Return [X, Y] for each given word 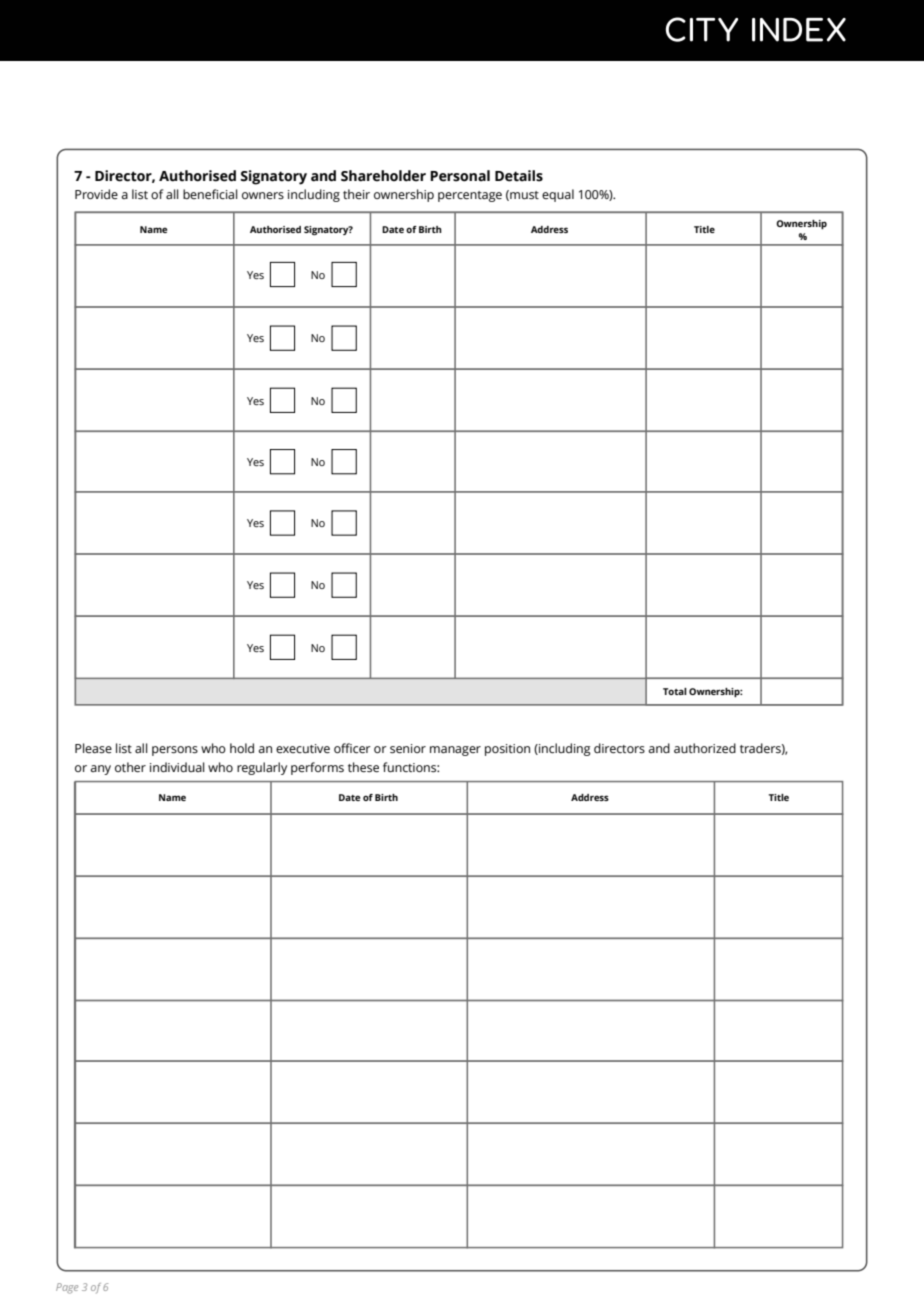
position [507, 750]
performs [317, 768]
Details [519, 176]
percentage [470, 196]
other [130, 767]
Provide [96, 194]
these [363, 767]
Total [675, 691]
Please [93, 748]
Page [67, 1288]
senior [408, 749]
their [356, 194]
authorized [705, 748]
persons [175, 751]
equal [558, 195]
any [101, 770]
